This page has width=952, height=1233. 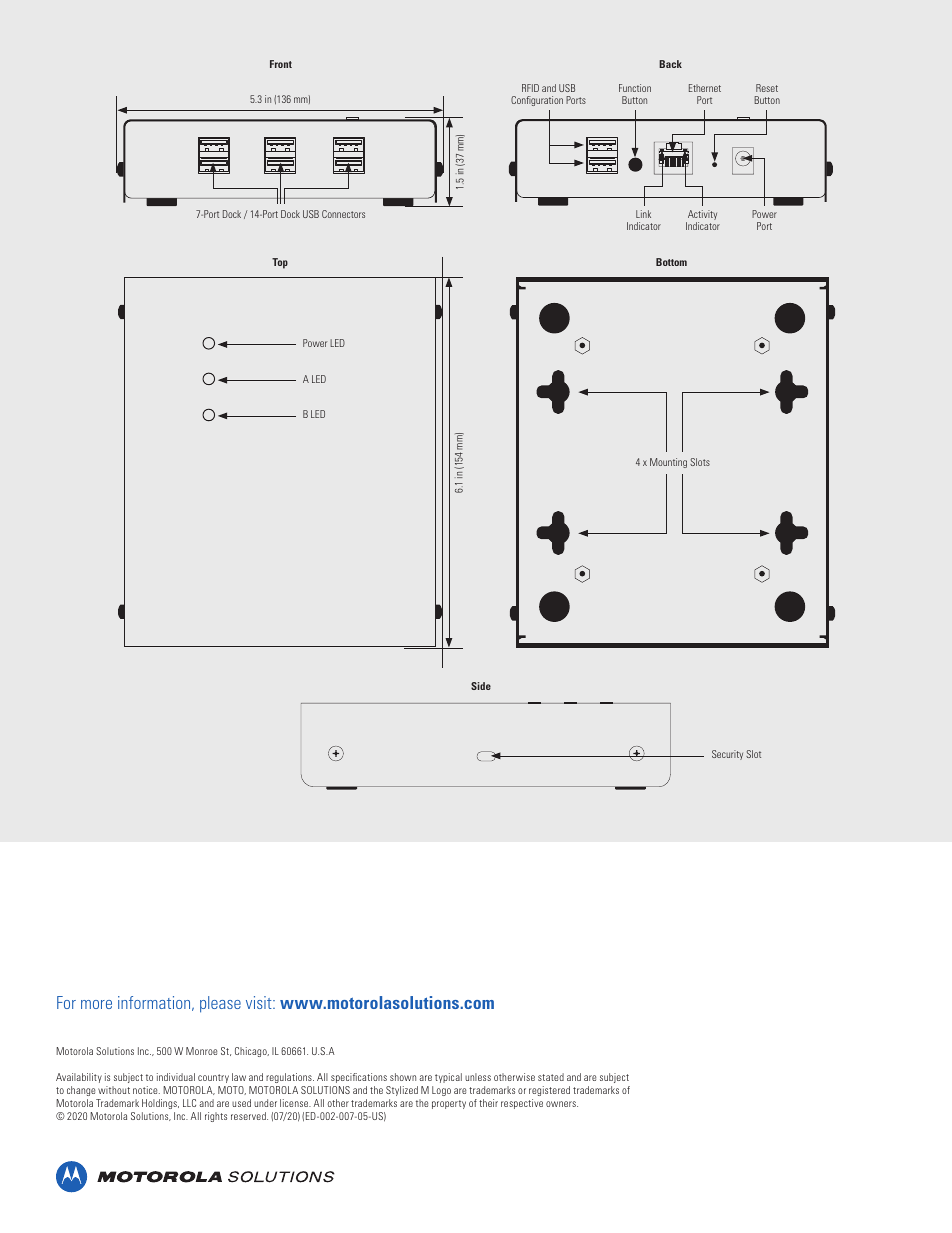 I want to click on Ethernet, so click(x=705, y=88).
